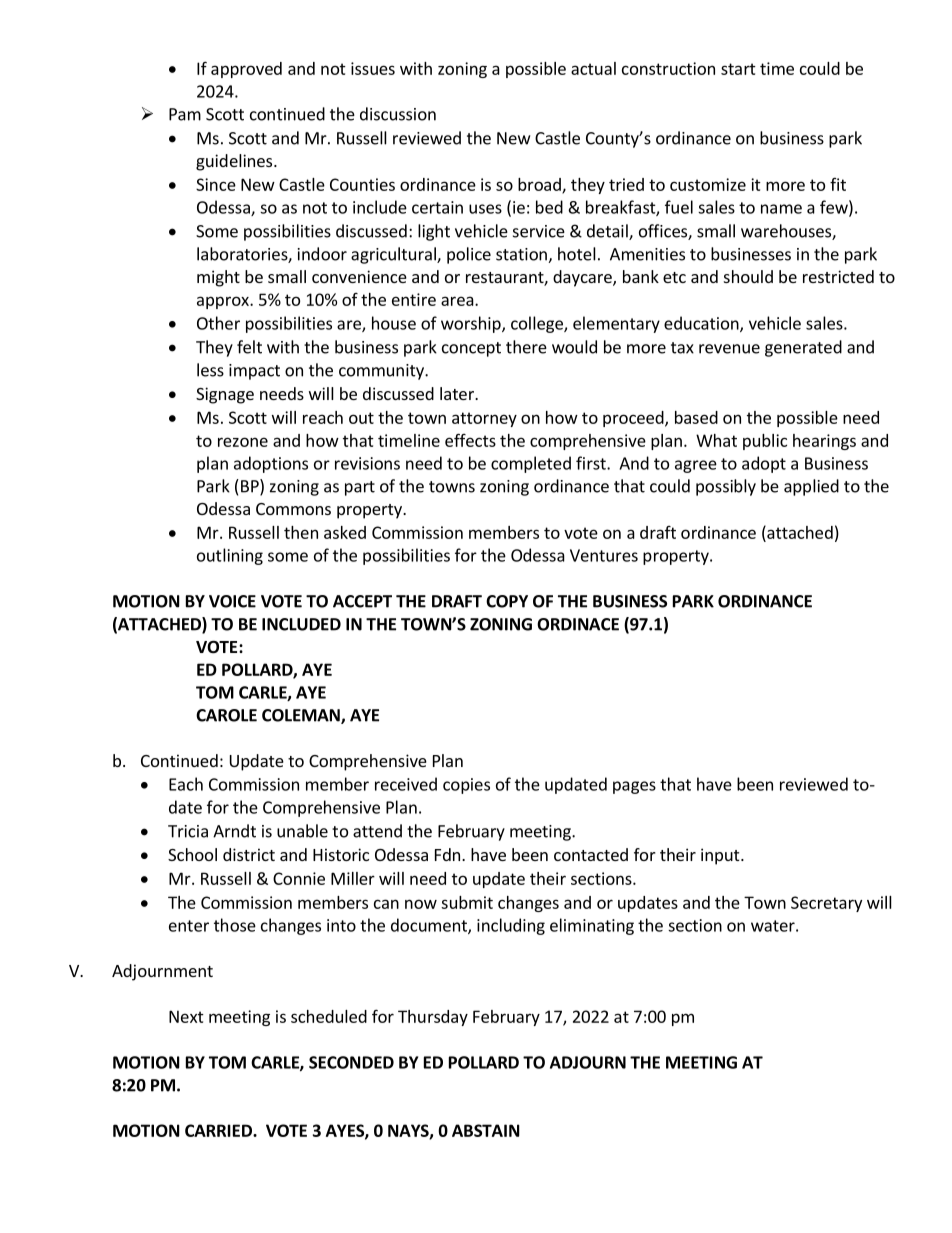 The width and height of the image is (952, 1233). I want to click on VOICE, so click(232, 601).
